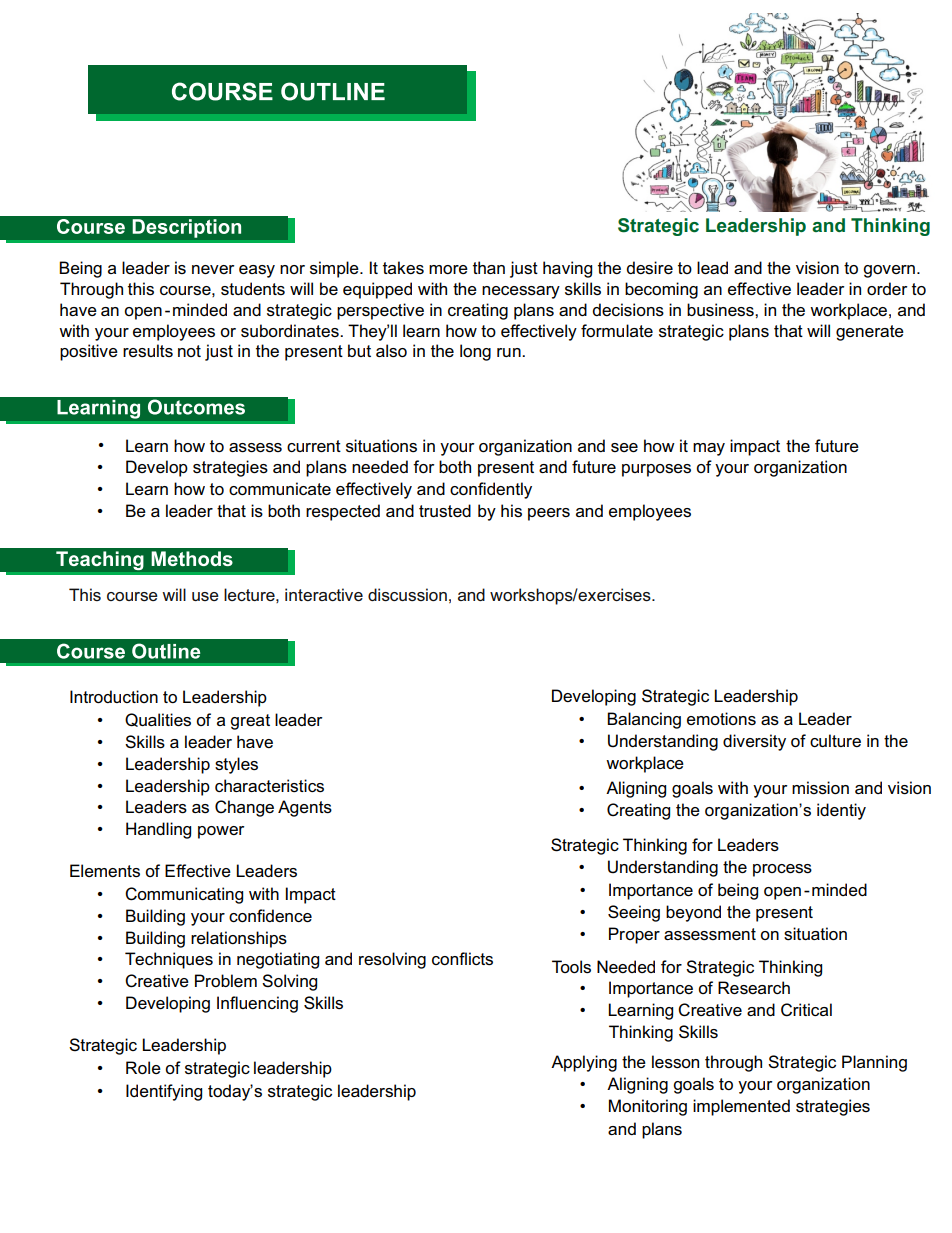 This document has width=952, height=1233. I want to click on necessary, so click(521, 292).
